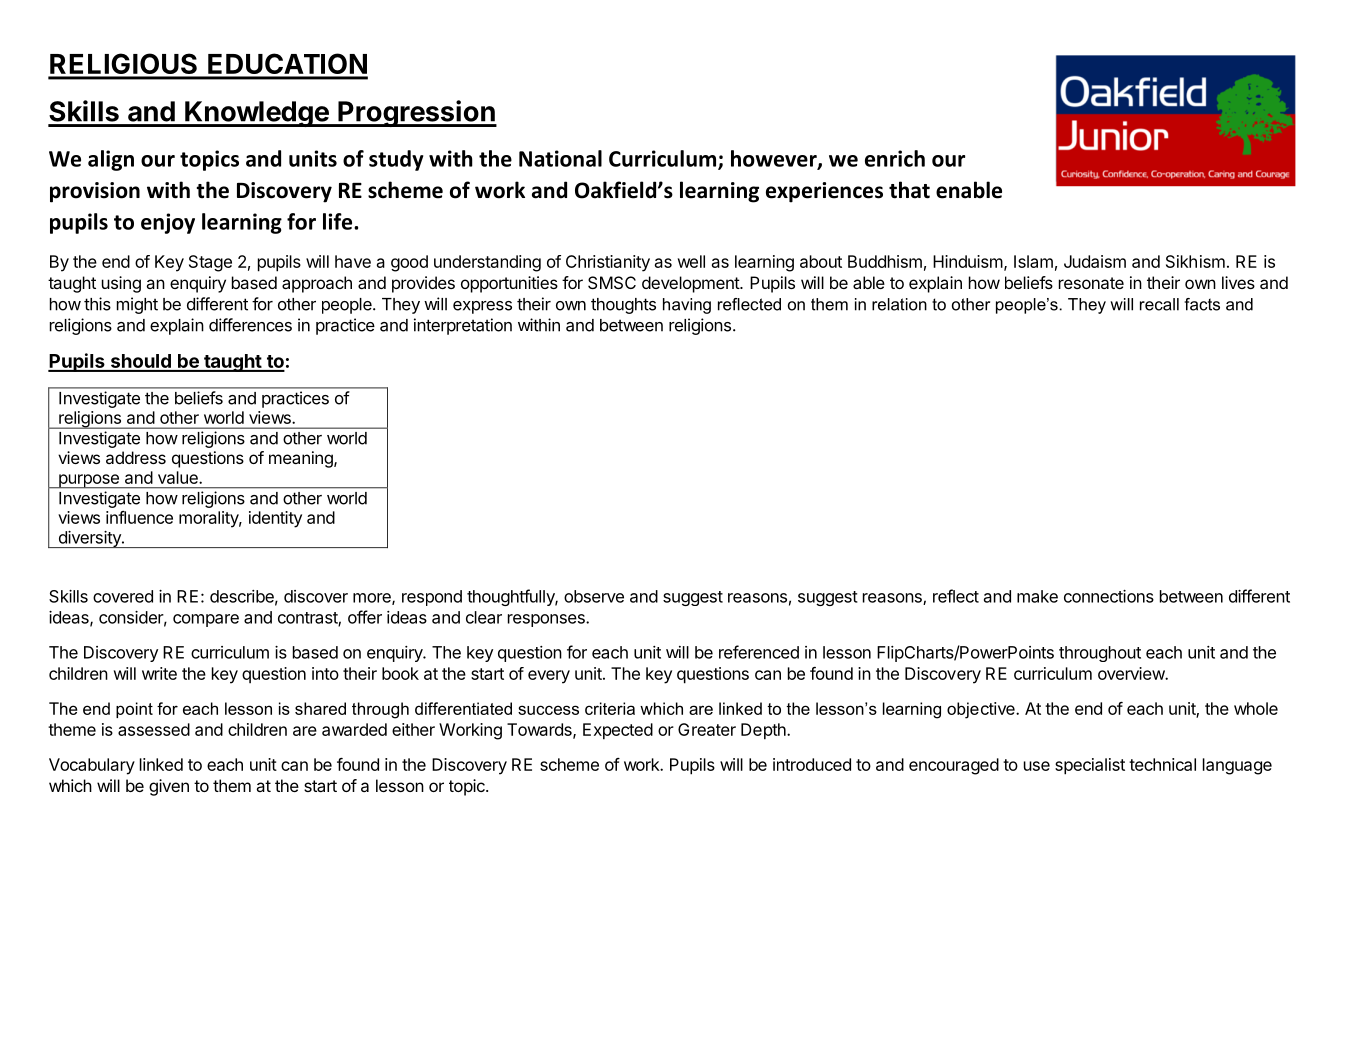 The width and height of the screenshot is (1353, 1046). Describe the element at coordinates (1109, 596) in the screenshot. I see `connections` at that location.
